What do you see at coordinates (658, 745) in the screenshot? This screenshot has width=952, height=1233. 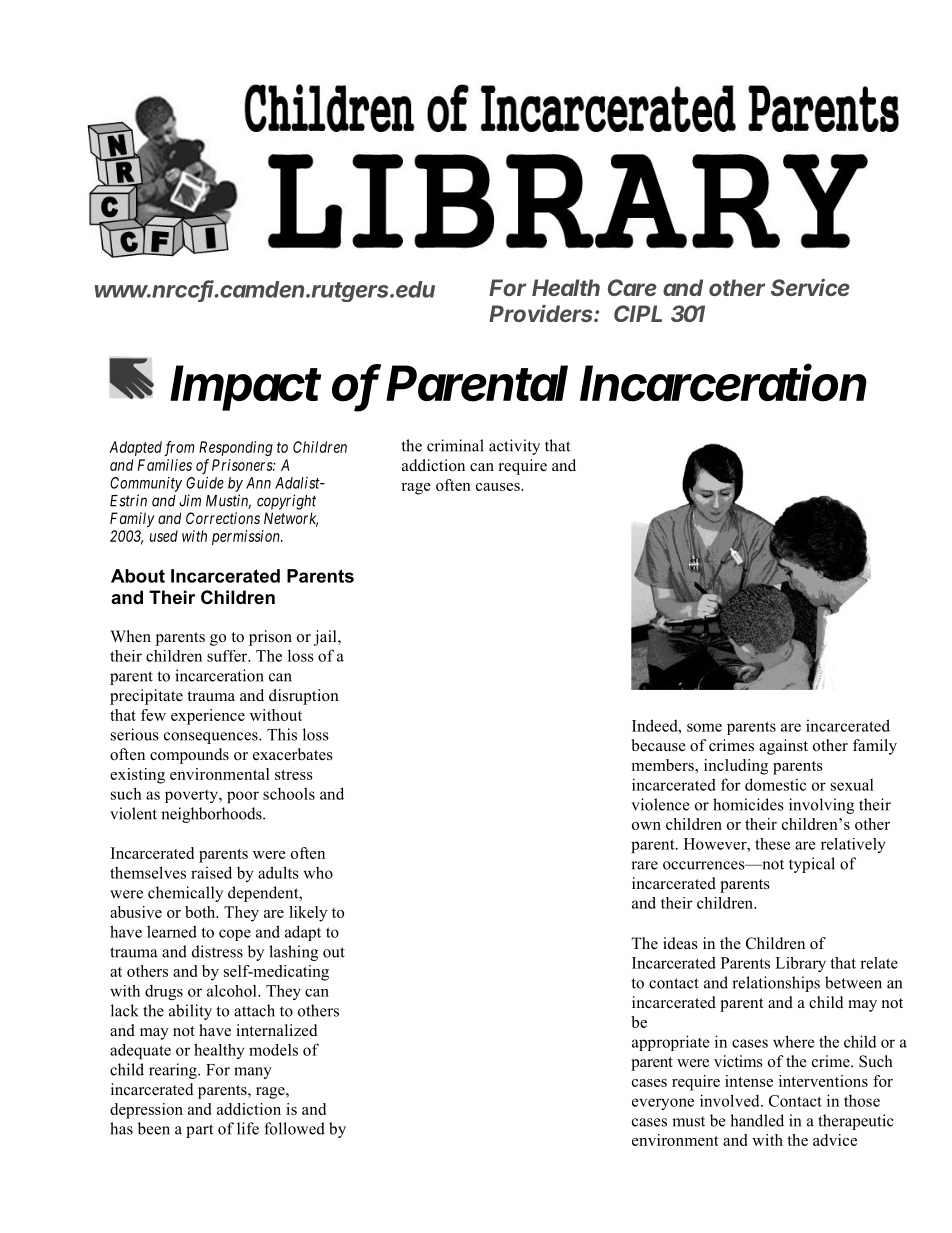 I see `because` at bounding box center [658, 745].
